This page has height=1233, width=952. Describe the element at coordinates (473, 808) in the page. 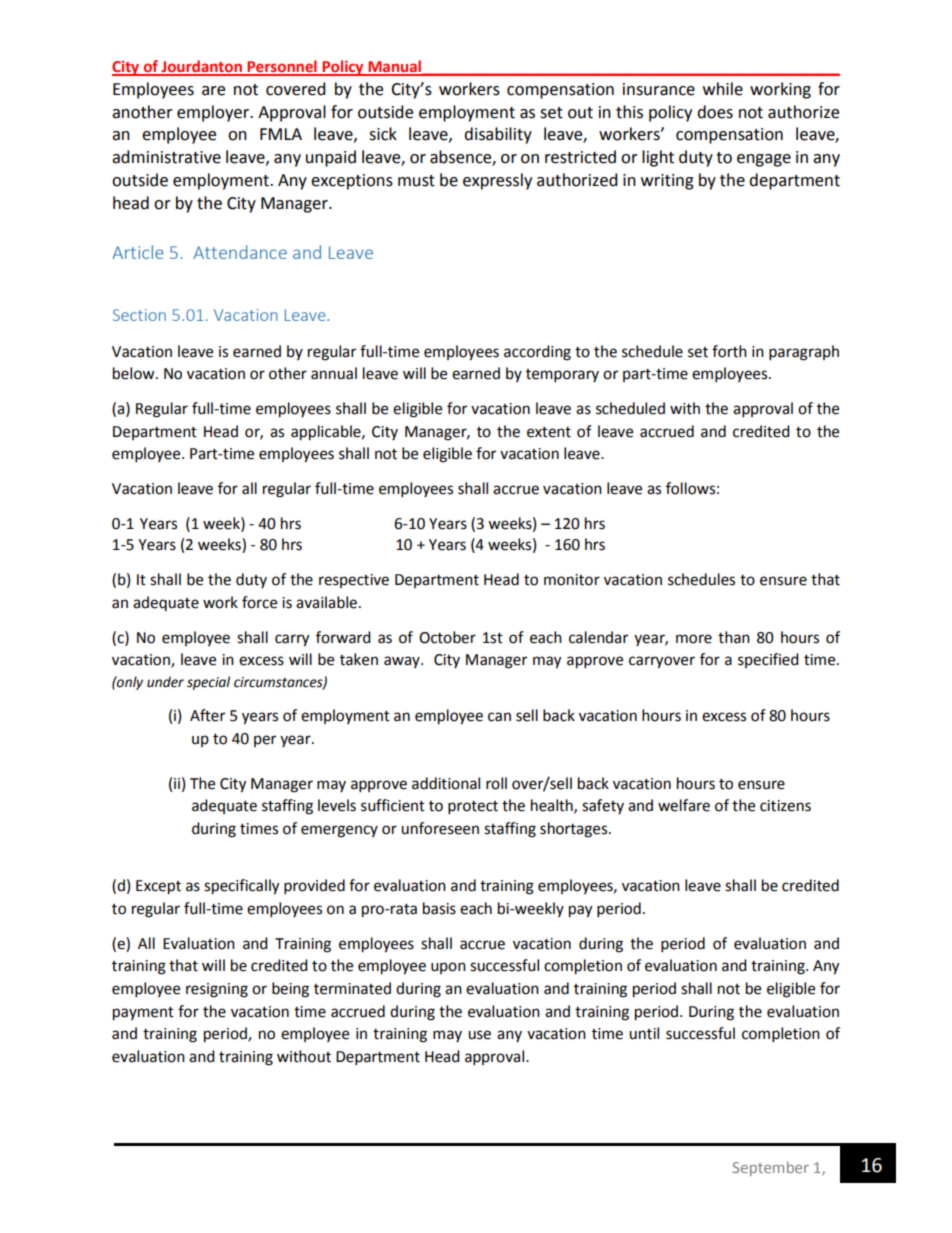

I see `protect` at that location.
